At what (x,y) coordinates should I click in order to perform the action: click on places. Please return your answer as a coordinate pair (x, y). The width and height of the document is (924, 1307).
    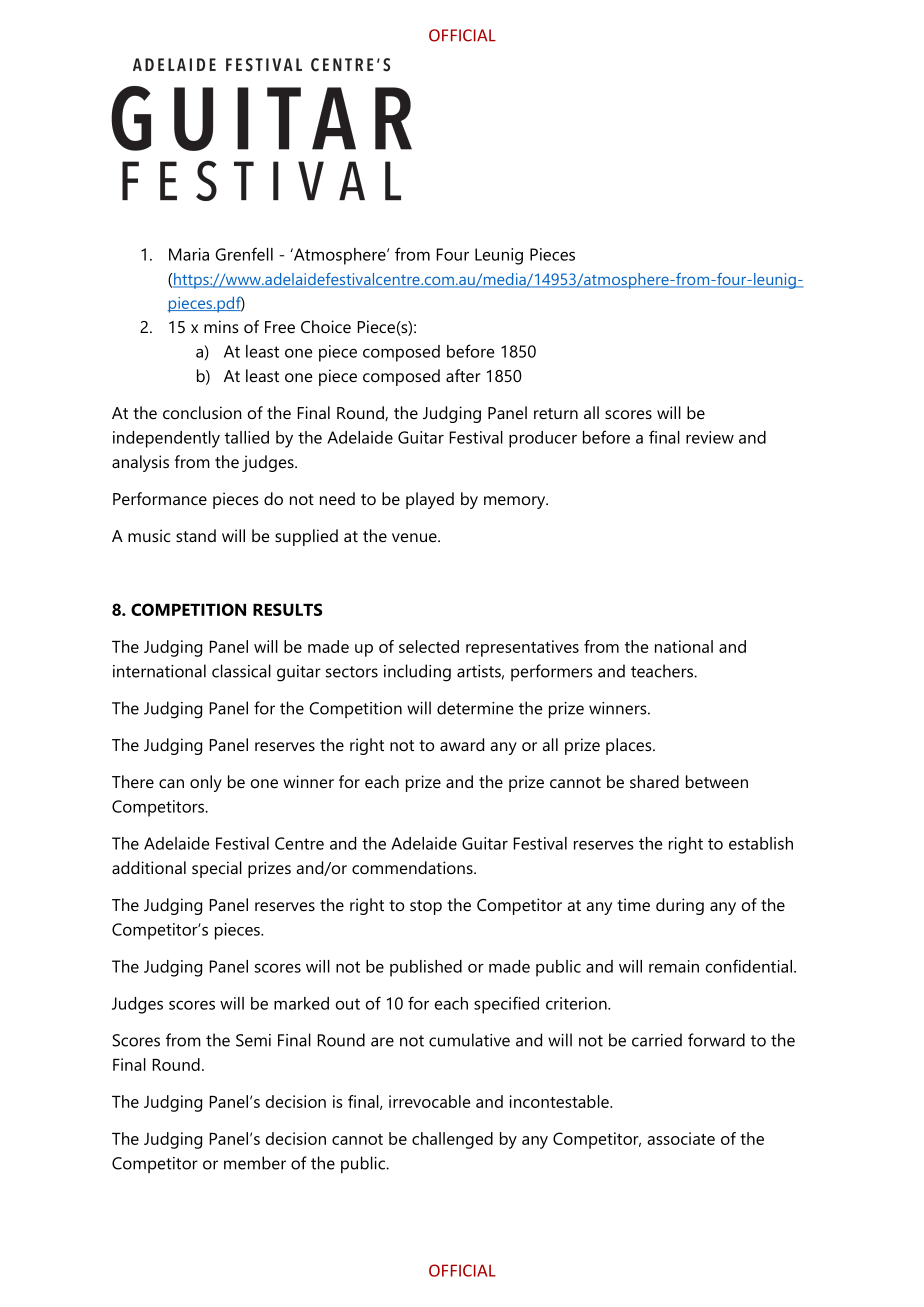
    Looking at the image, I should click on (630, 746).
